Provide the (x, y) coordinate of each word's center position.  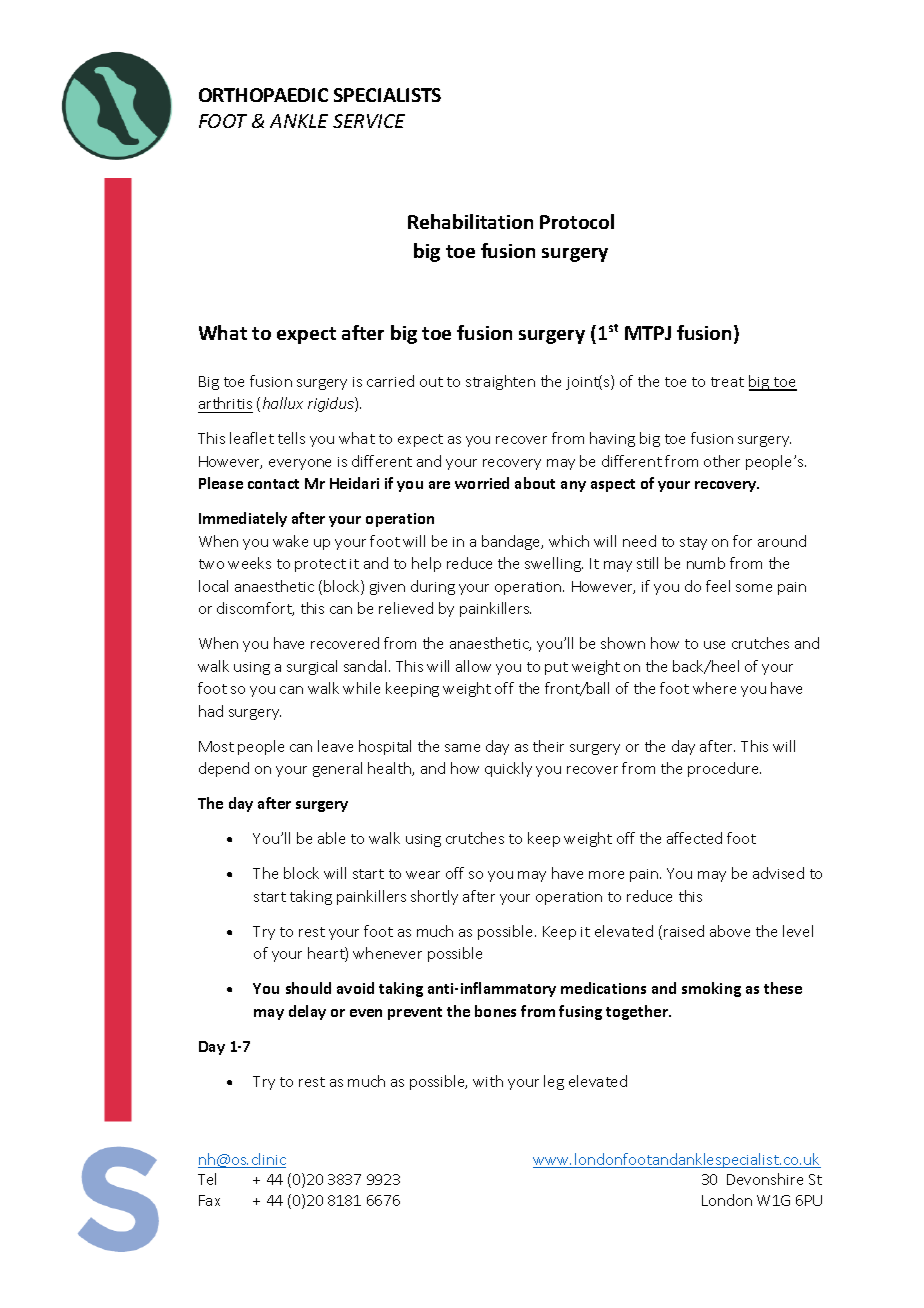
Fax (209, 1200)
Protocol (577, 221)
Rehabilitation (470, 221)
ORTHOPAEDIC (263, 95)
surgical (312, 667)
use (714, 645)
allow (473, 666)
